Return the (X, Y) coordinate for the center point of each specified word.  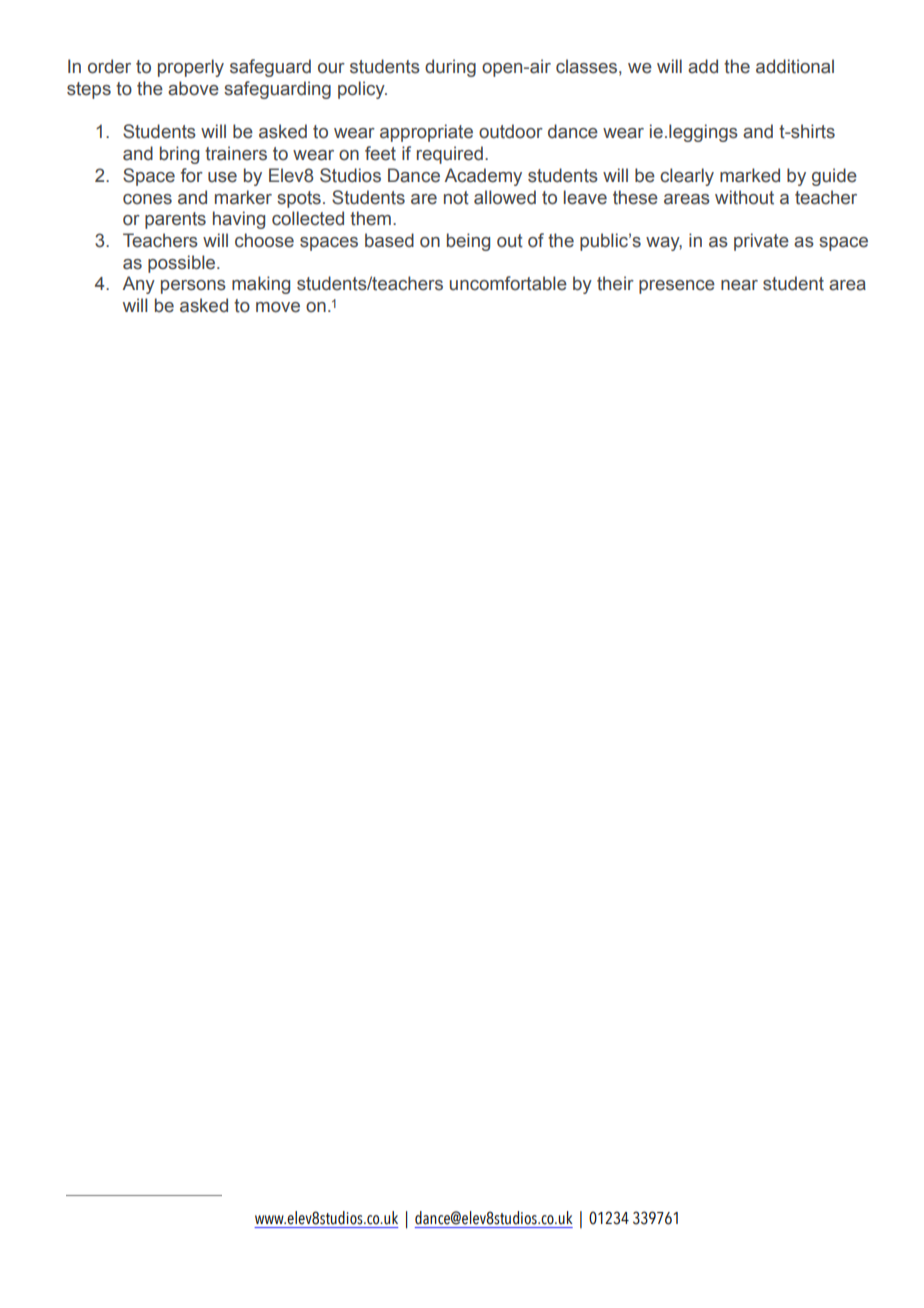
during (450, 68)
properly (191, 68)
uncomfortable (508, 283)
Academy (483, 177)
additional (795, 66)
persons (193, 287)
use (222, 177)
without (744, 197)
